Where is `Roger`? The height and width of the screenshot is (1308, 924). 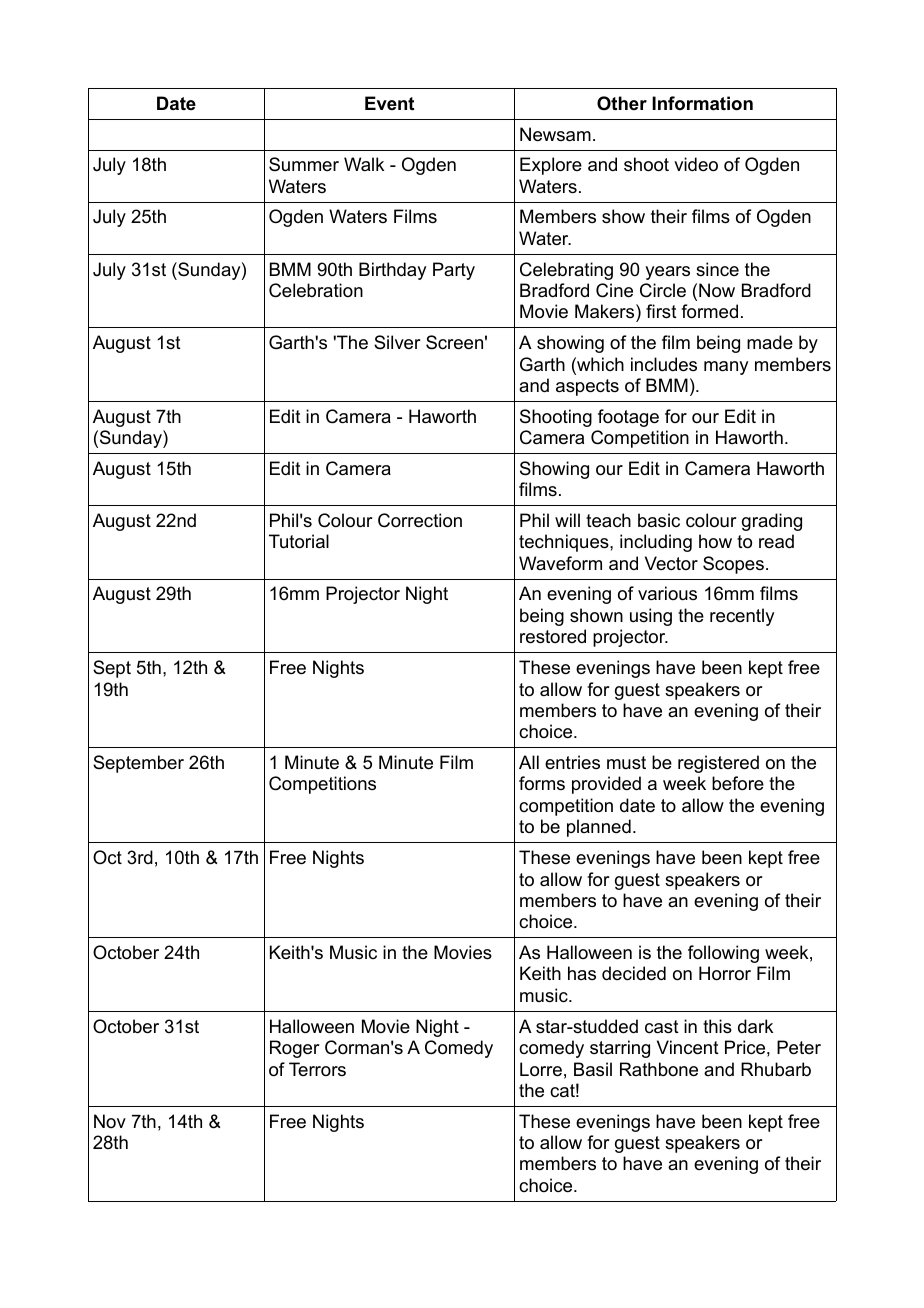 Roger is located at coordinates (295, 1049).
